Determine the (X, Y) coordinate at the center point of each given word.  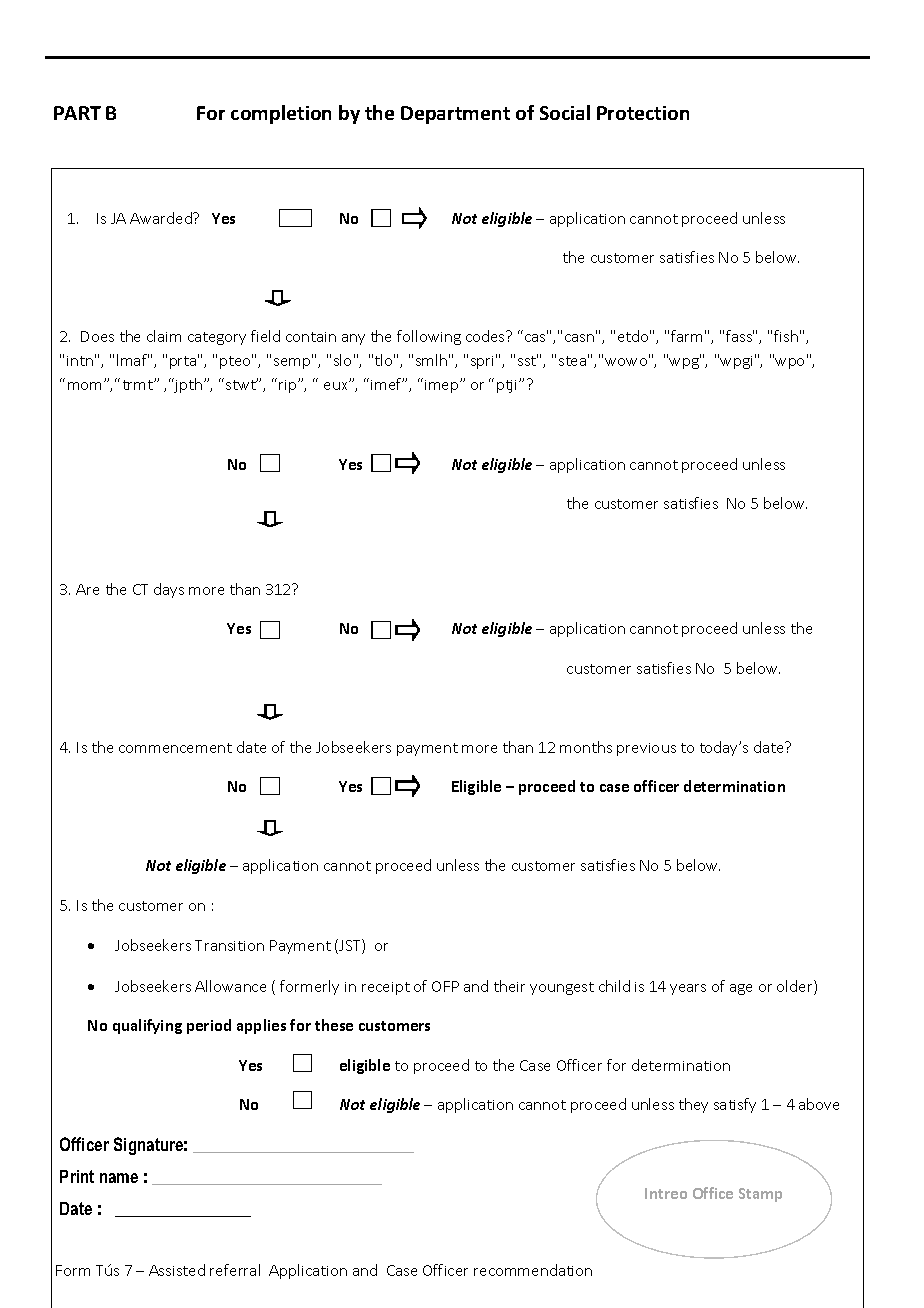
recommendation (533, 1270)
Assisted (177, 1270)
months (586, 747)
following (429, 337)
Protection (643, 113)
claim (164, 336)
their (509, 986)
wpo (791, 362)
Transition (229, 945)
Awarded (162, 218)
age (741, 989)
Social (565, 112)
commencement (175, 748)
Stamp (760, 1195)
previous (646, 749)
